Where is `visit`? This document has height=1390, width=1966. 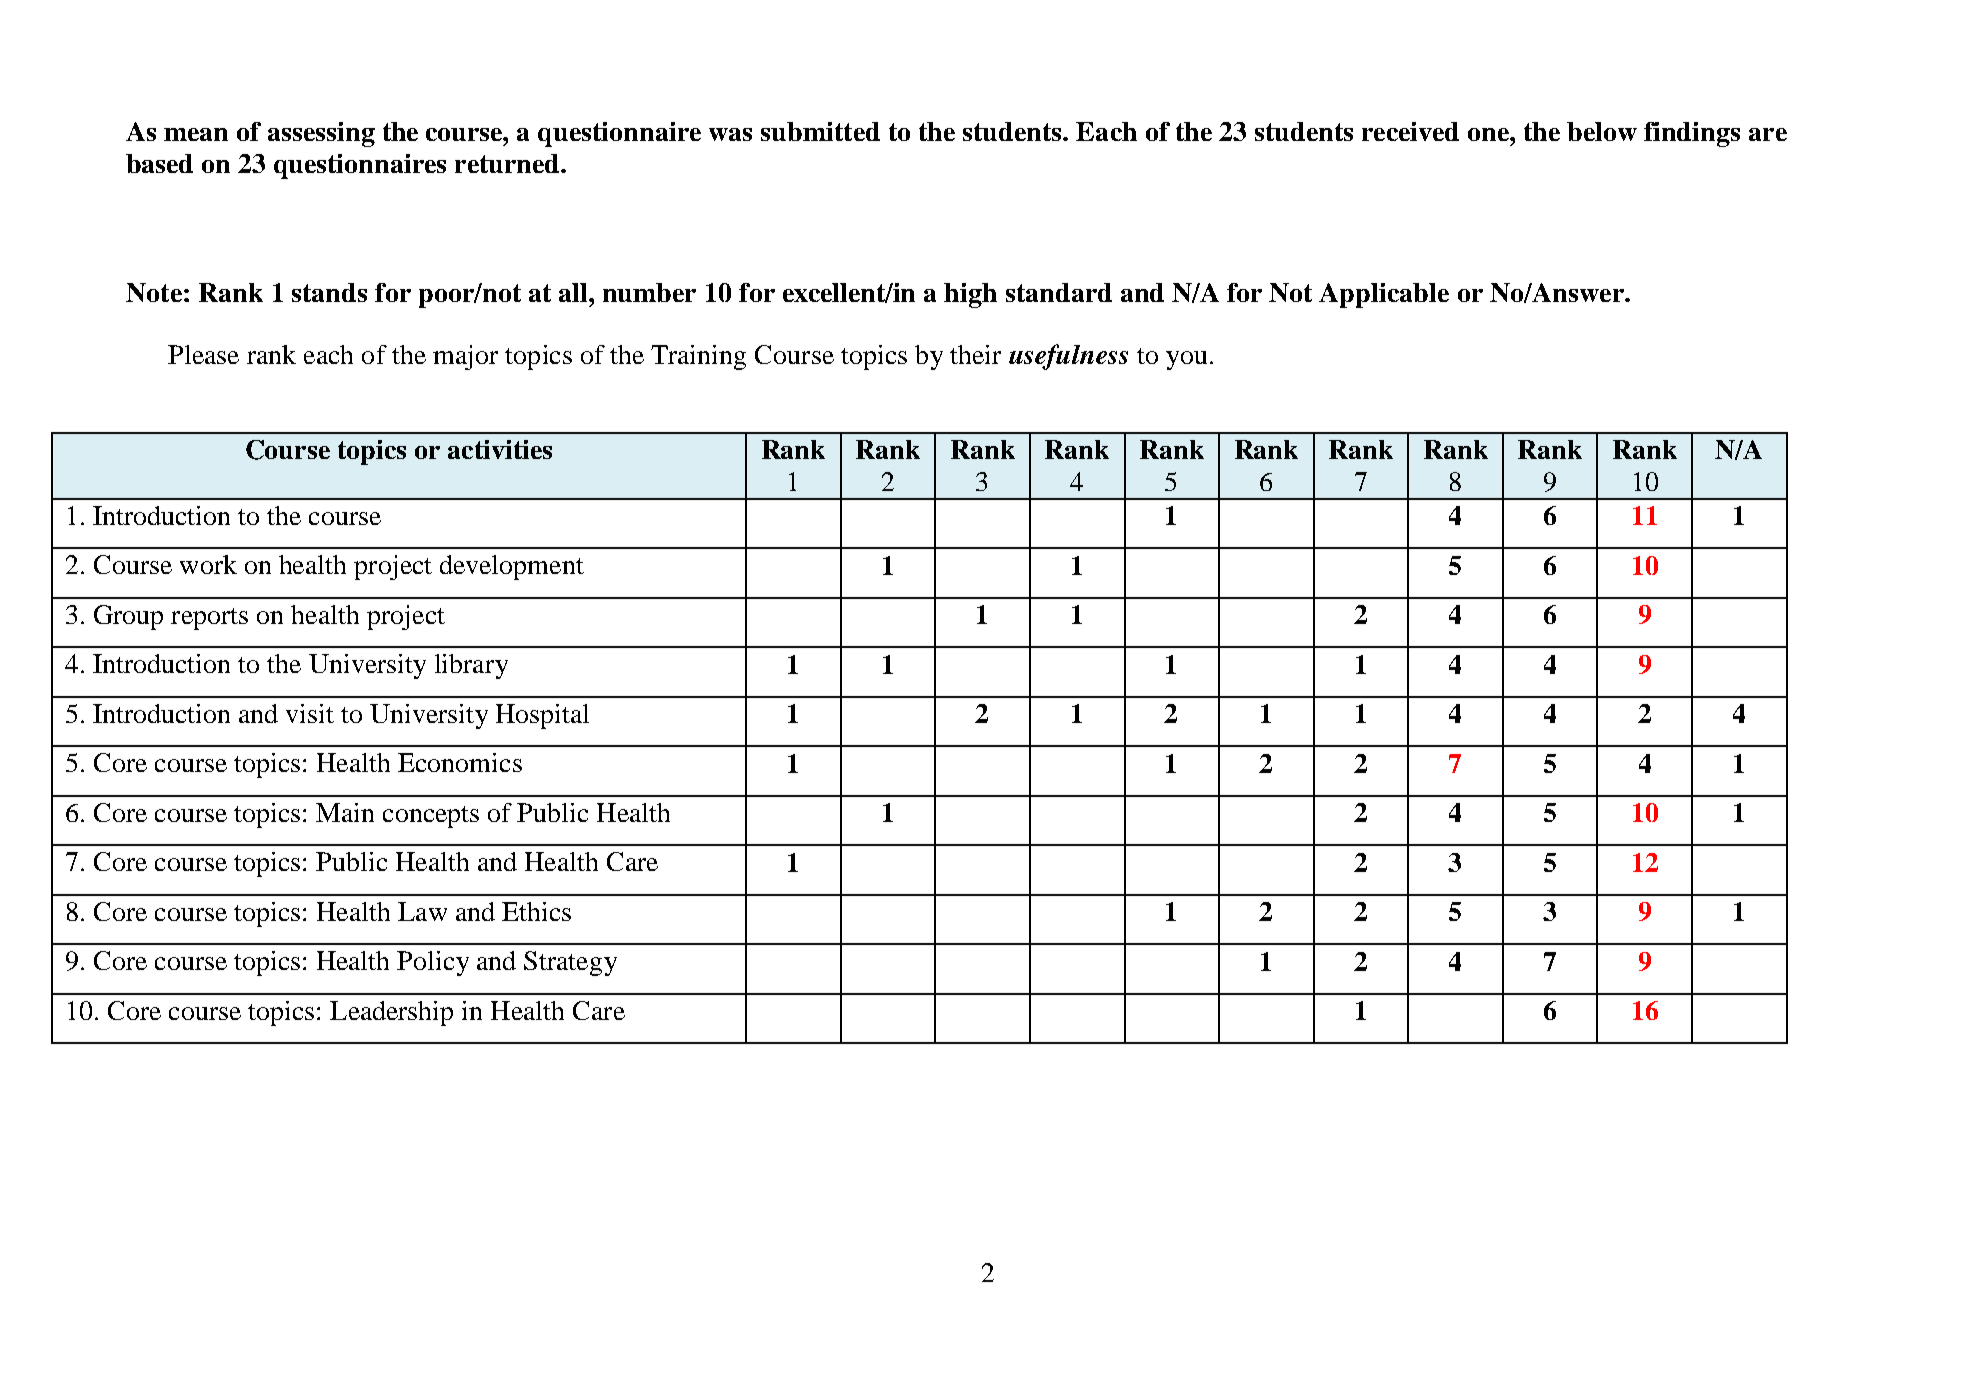
visit is located at coordinates (310, 713).
